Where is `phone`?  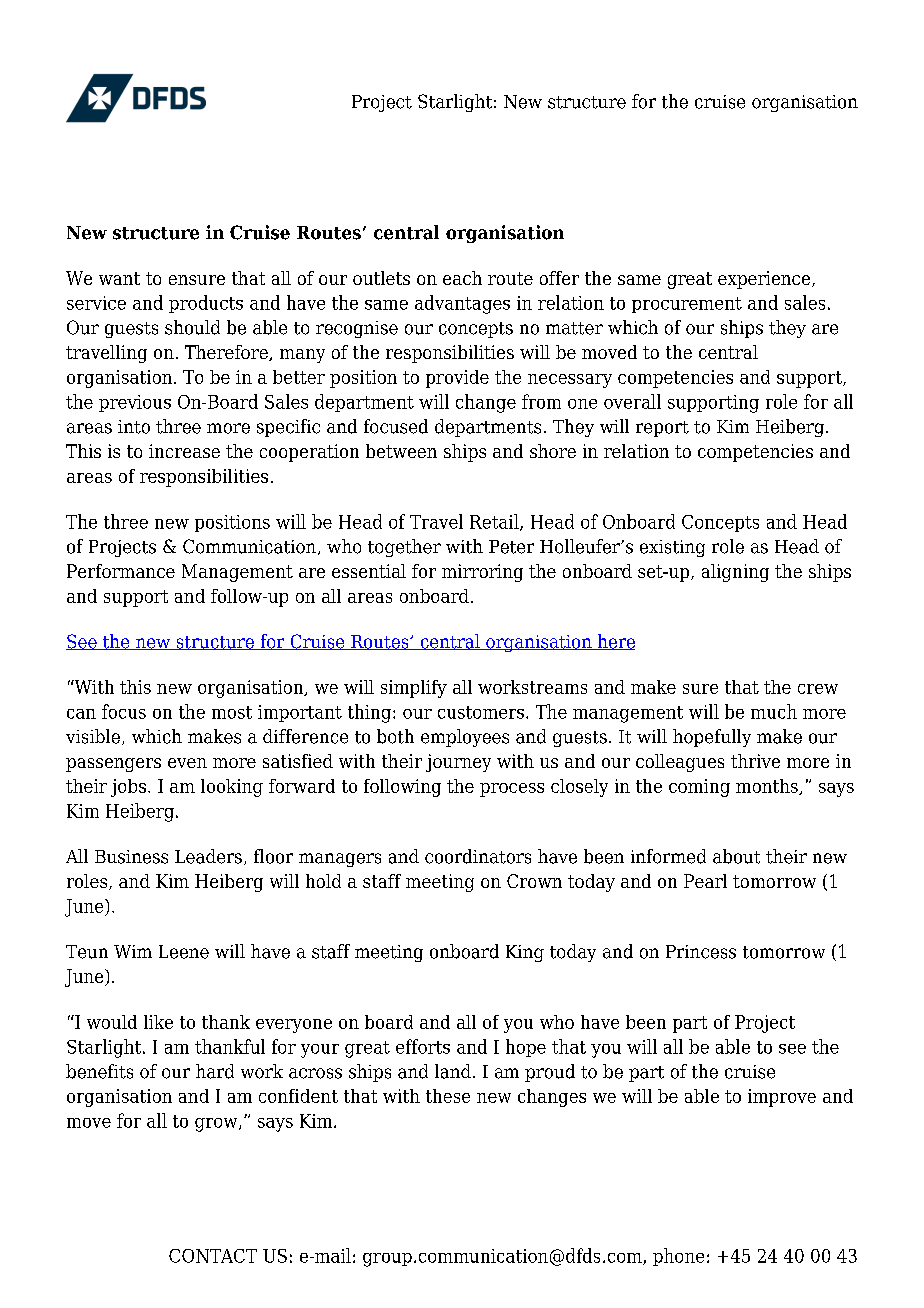
phone is located at coordinates (678, 1257).
